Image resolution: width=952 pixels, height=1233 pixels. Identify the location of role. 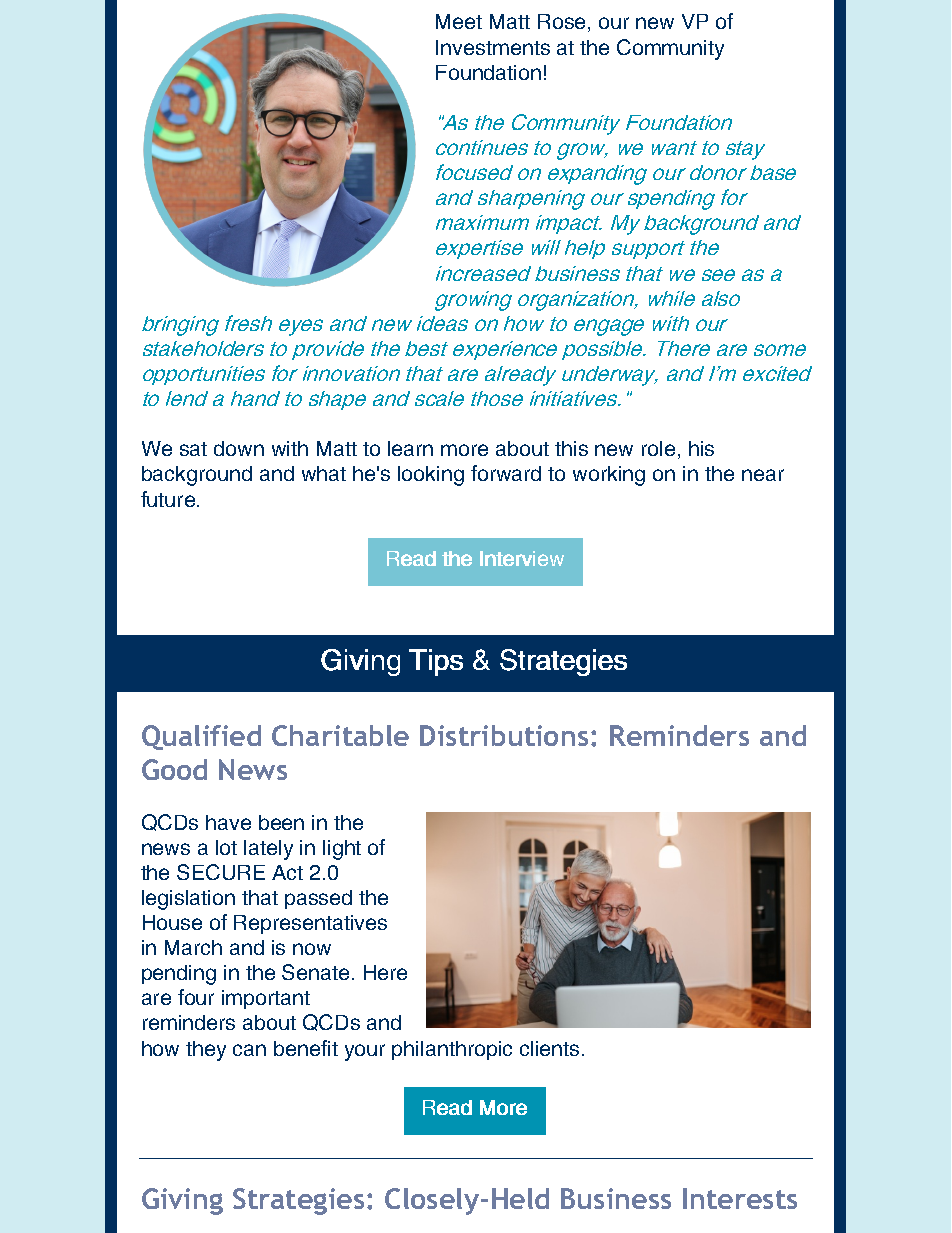
(658, 448).
